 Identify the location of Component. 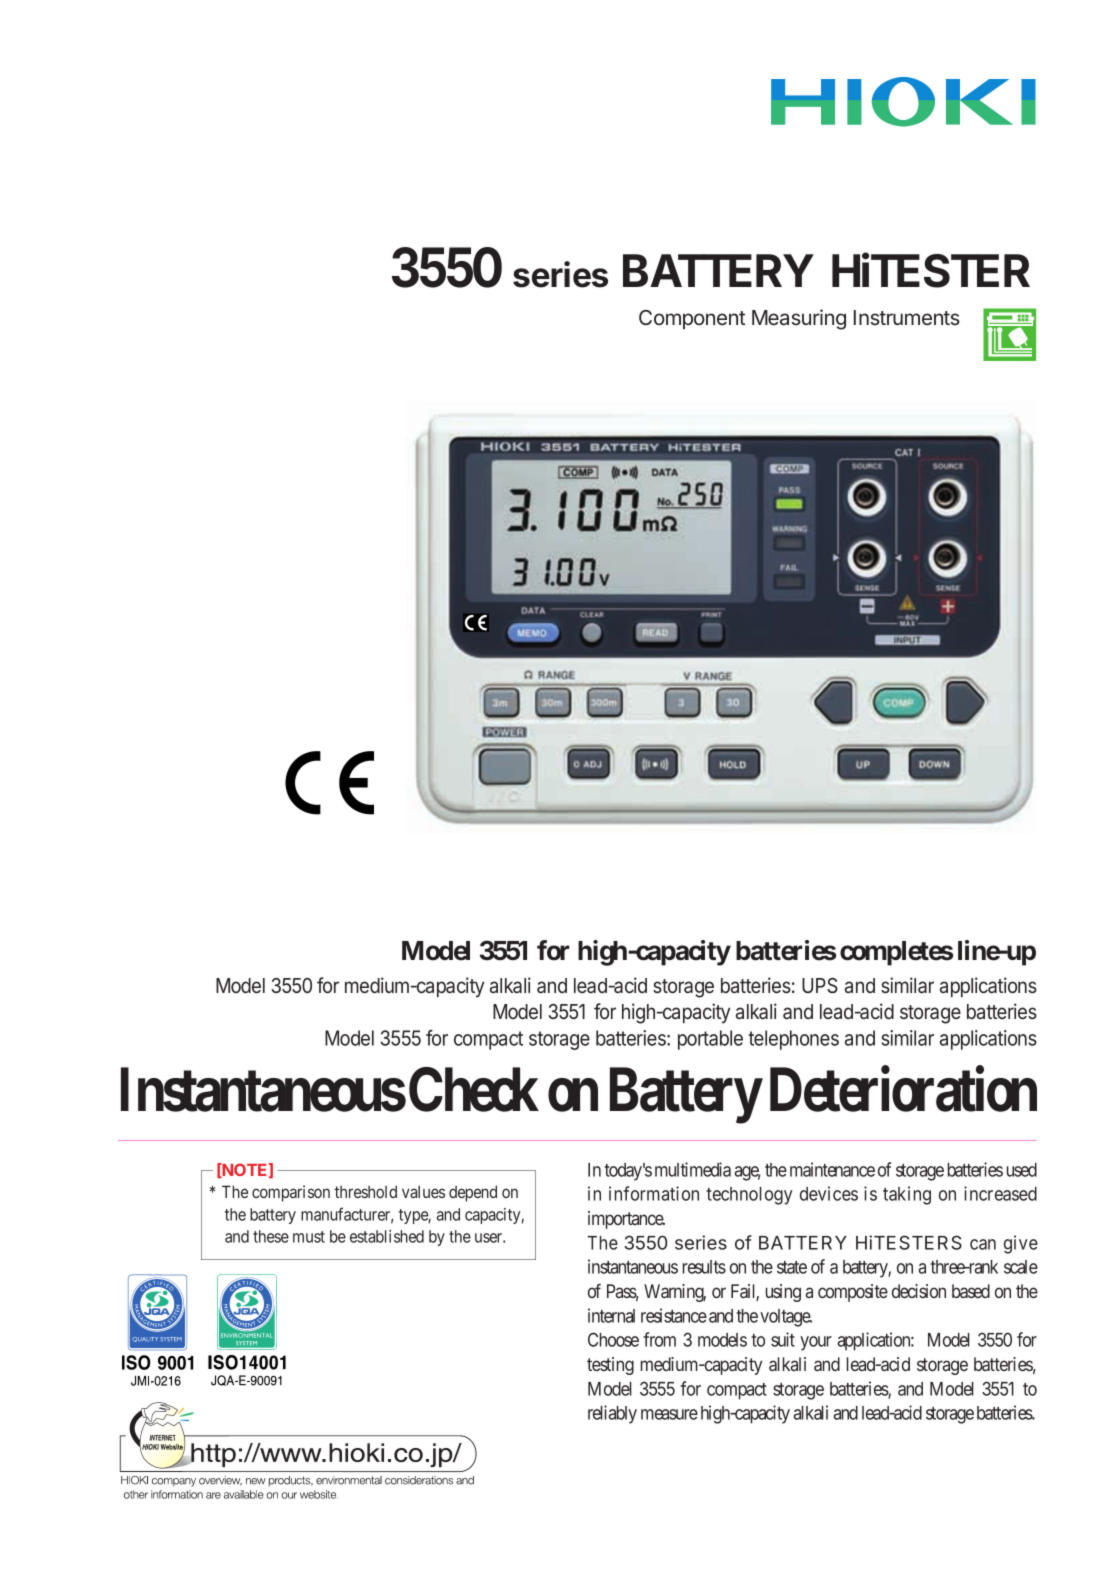
(692, 319).
